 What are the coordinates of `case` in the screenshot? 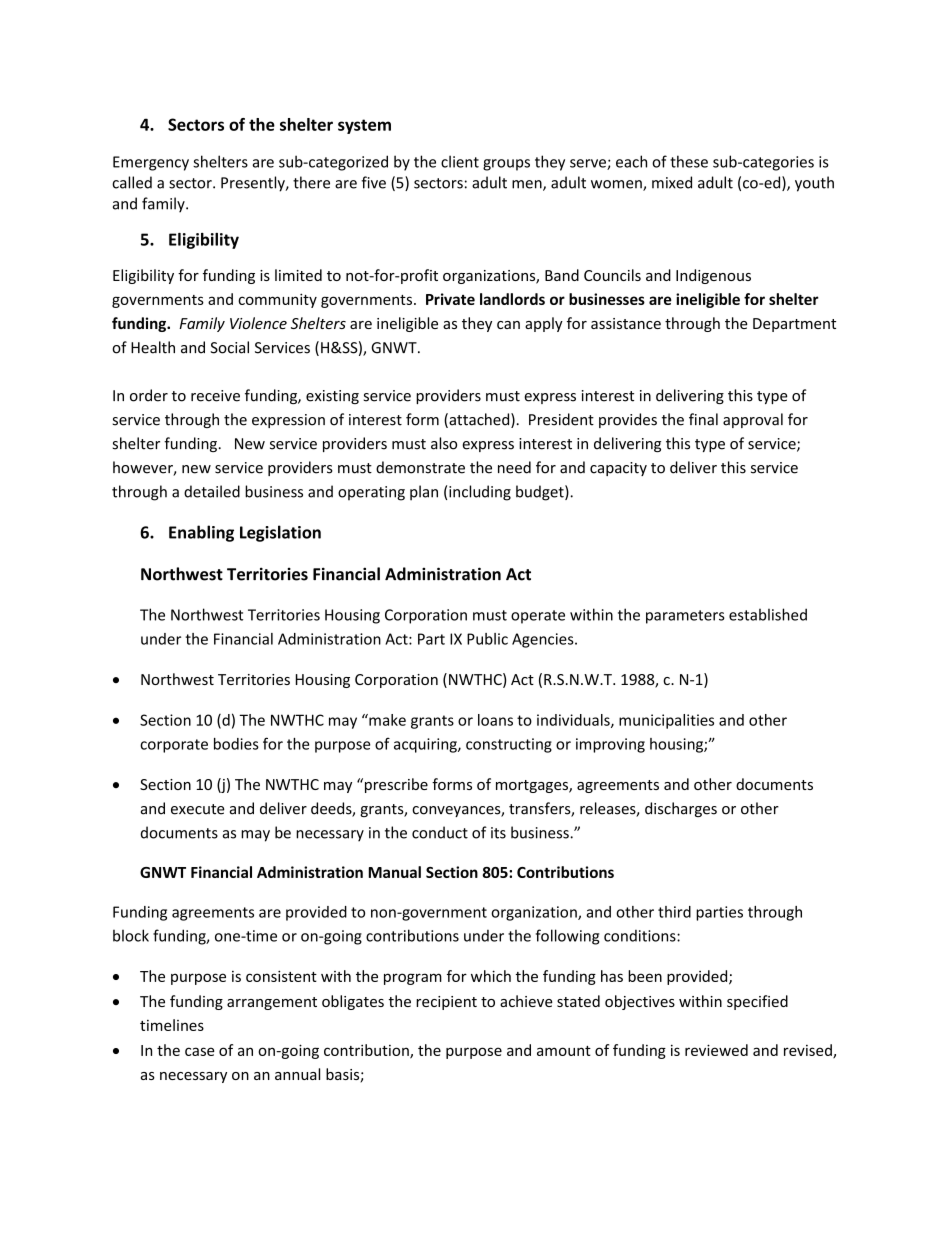 It's located at (200, 1051).
